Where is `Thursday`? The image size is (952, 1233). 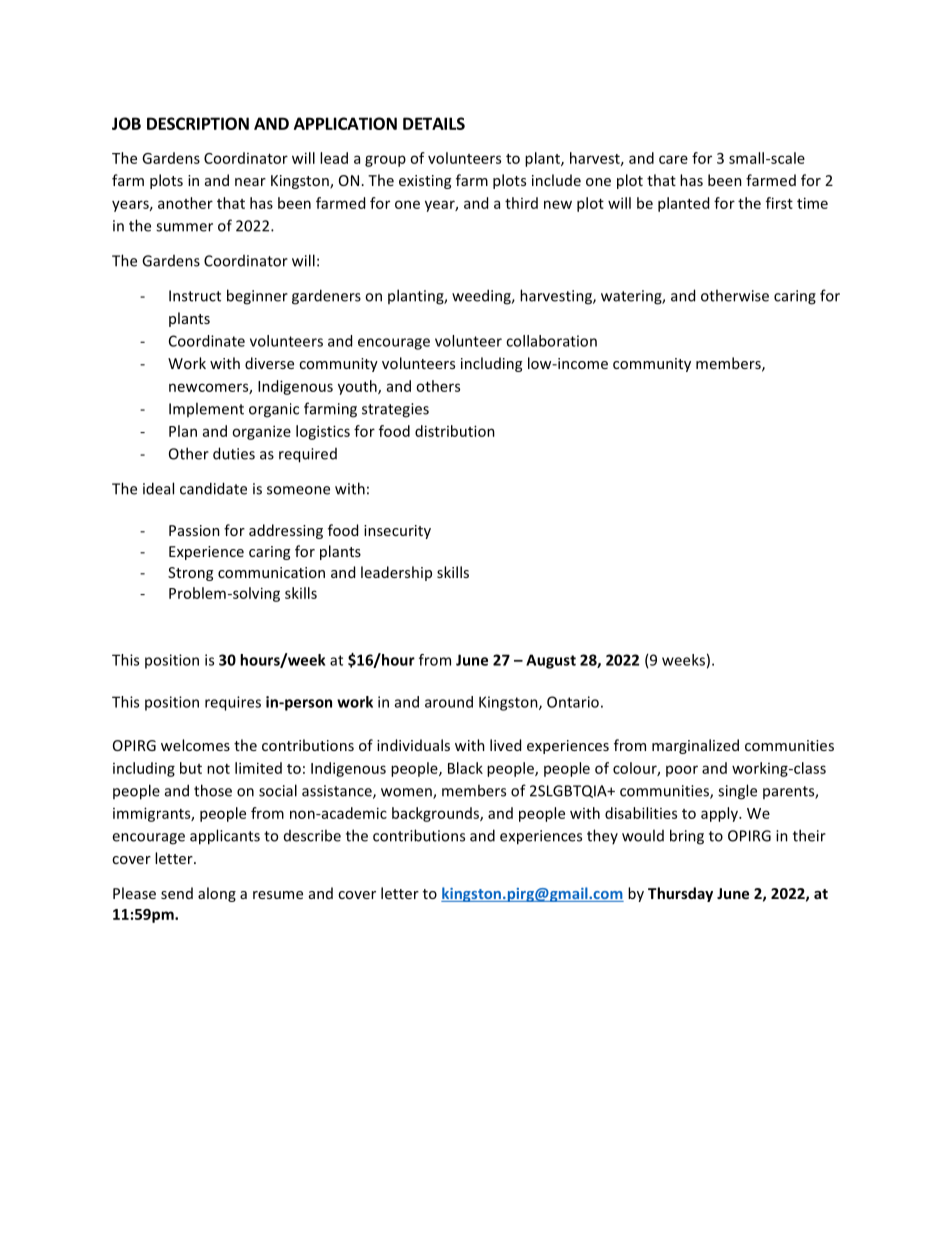
Thursday is located at coordinates (680, 894).
